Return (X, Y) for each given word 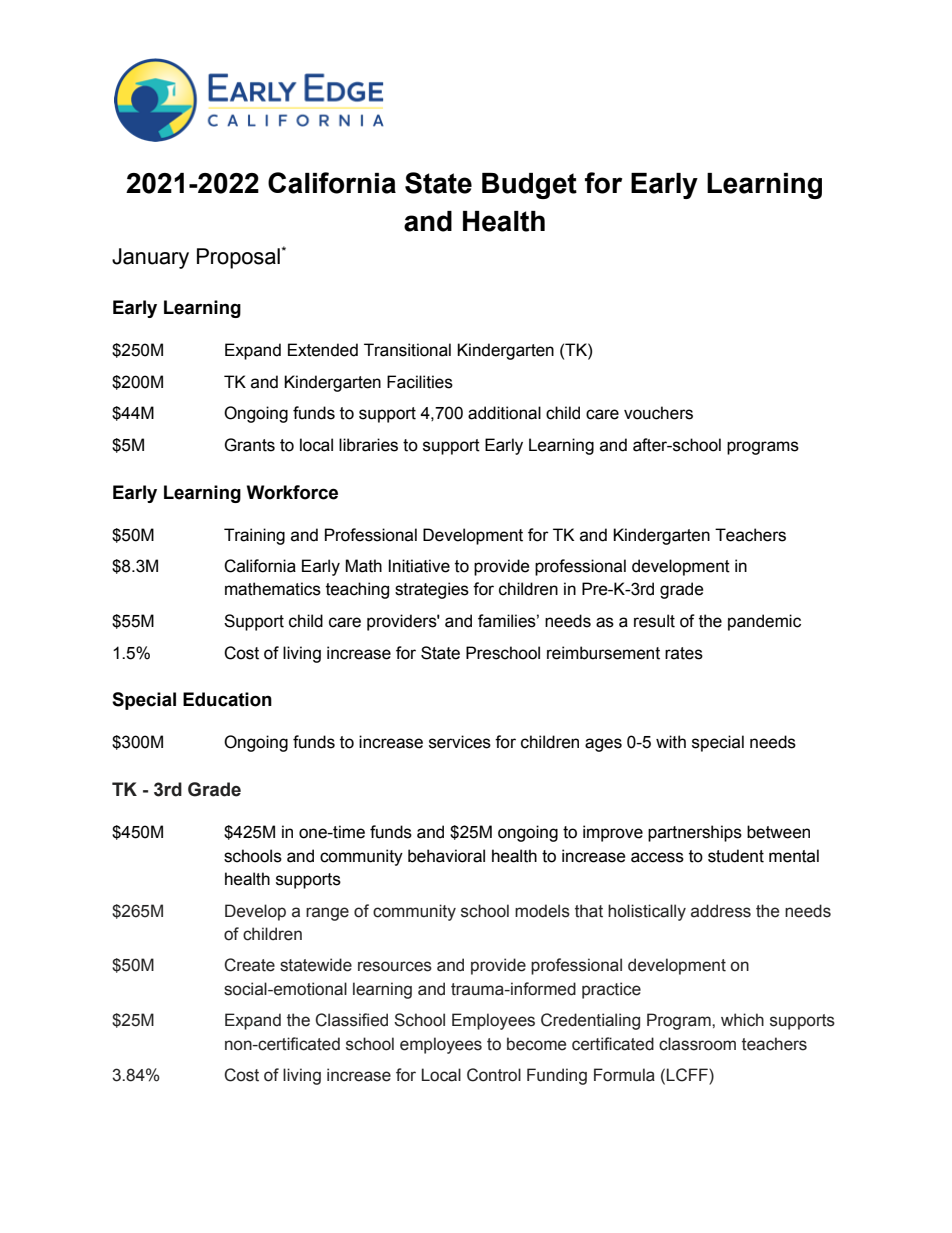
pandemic (764, 622)
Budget (529, 186)
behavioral (446, 856)
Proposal (238, 258)
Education (227, 699)
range (327, 914)
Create (249, 965)
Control (494, 1075)
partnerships (695, 833)
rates (684, 653)
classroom (697, 1044)
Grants (249, 445)
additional (504, 413)
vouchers (658, 413)
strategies (432, 590)
